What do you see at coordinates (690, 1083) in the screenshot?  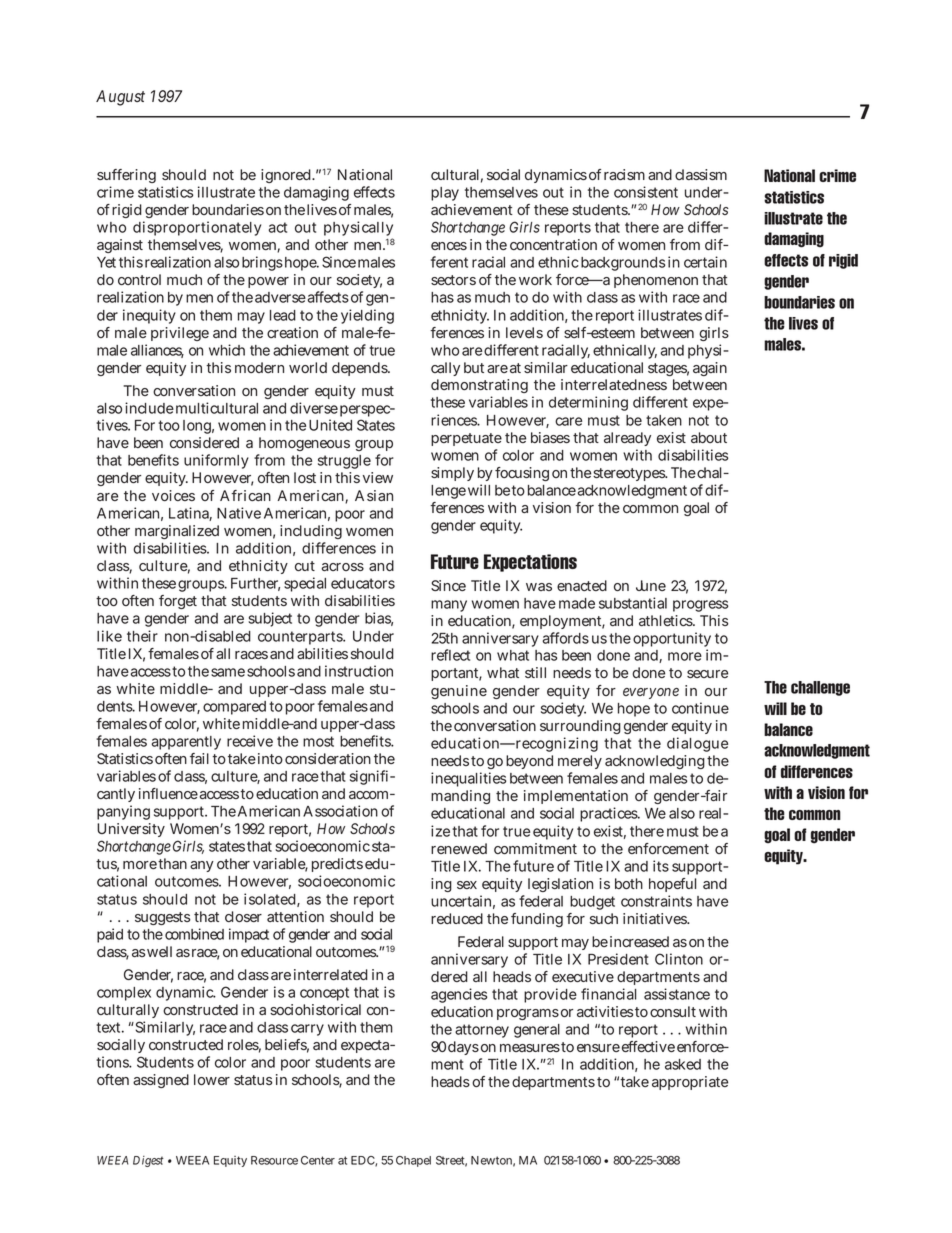 I see `appropriate` at bounding box center [690, 1083].
